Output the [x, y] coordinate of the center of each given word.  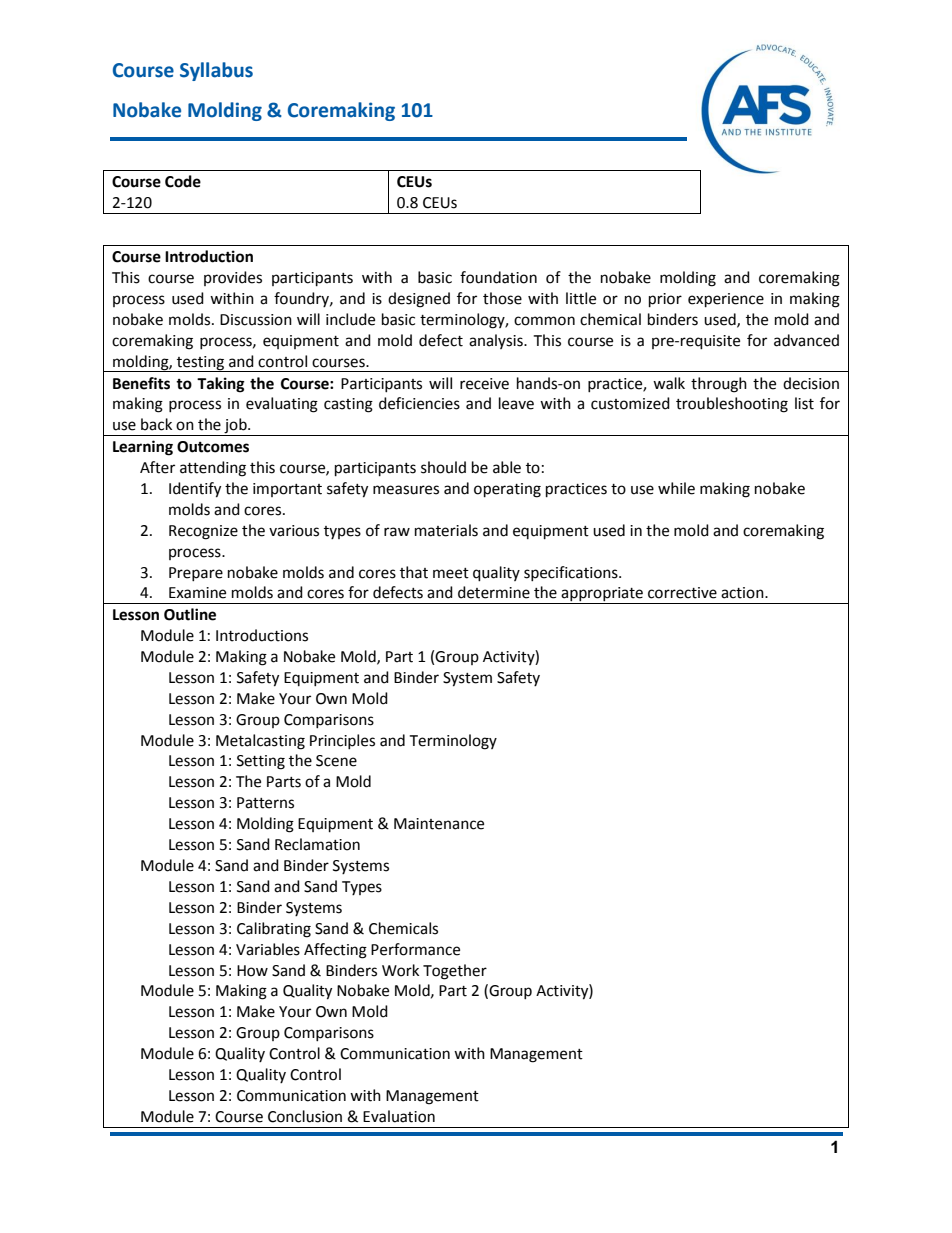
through [719, 385]
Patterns [265, 803]
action [743, 593]
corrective [682, 593]
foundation [498, 277]
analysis [497, 341]
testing [201, 364]
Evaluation [399, 1116]
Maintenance [439, 824]
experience [726, 300]
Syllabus [216, 71]
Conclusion [305, 1116]
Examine [197, 593]
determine [494, 592]
